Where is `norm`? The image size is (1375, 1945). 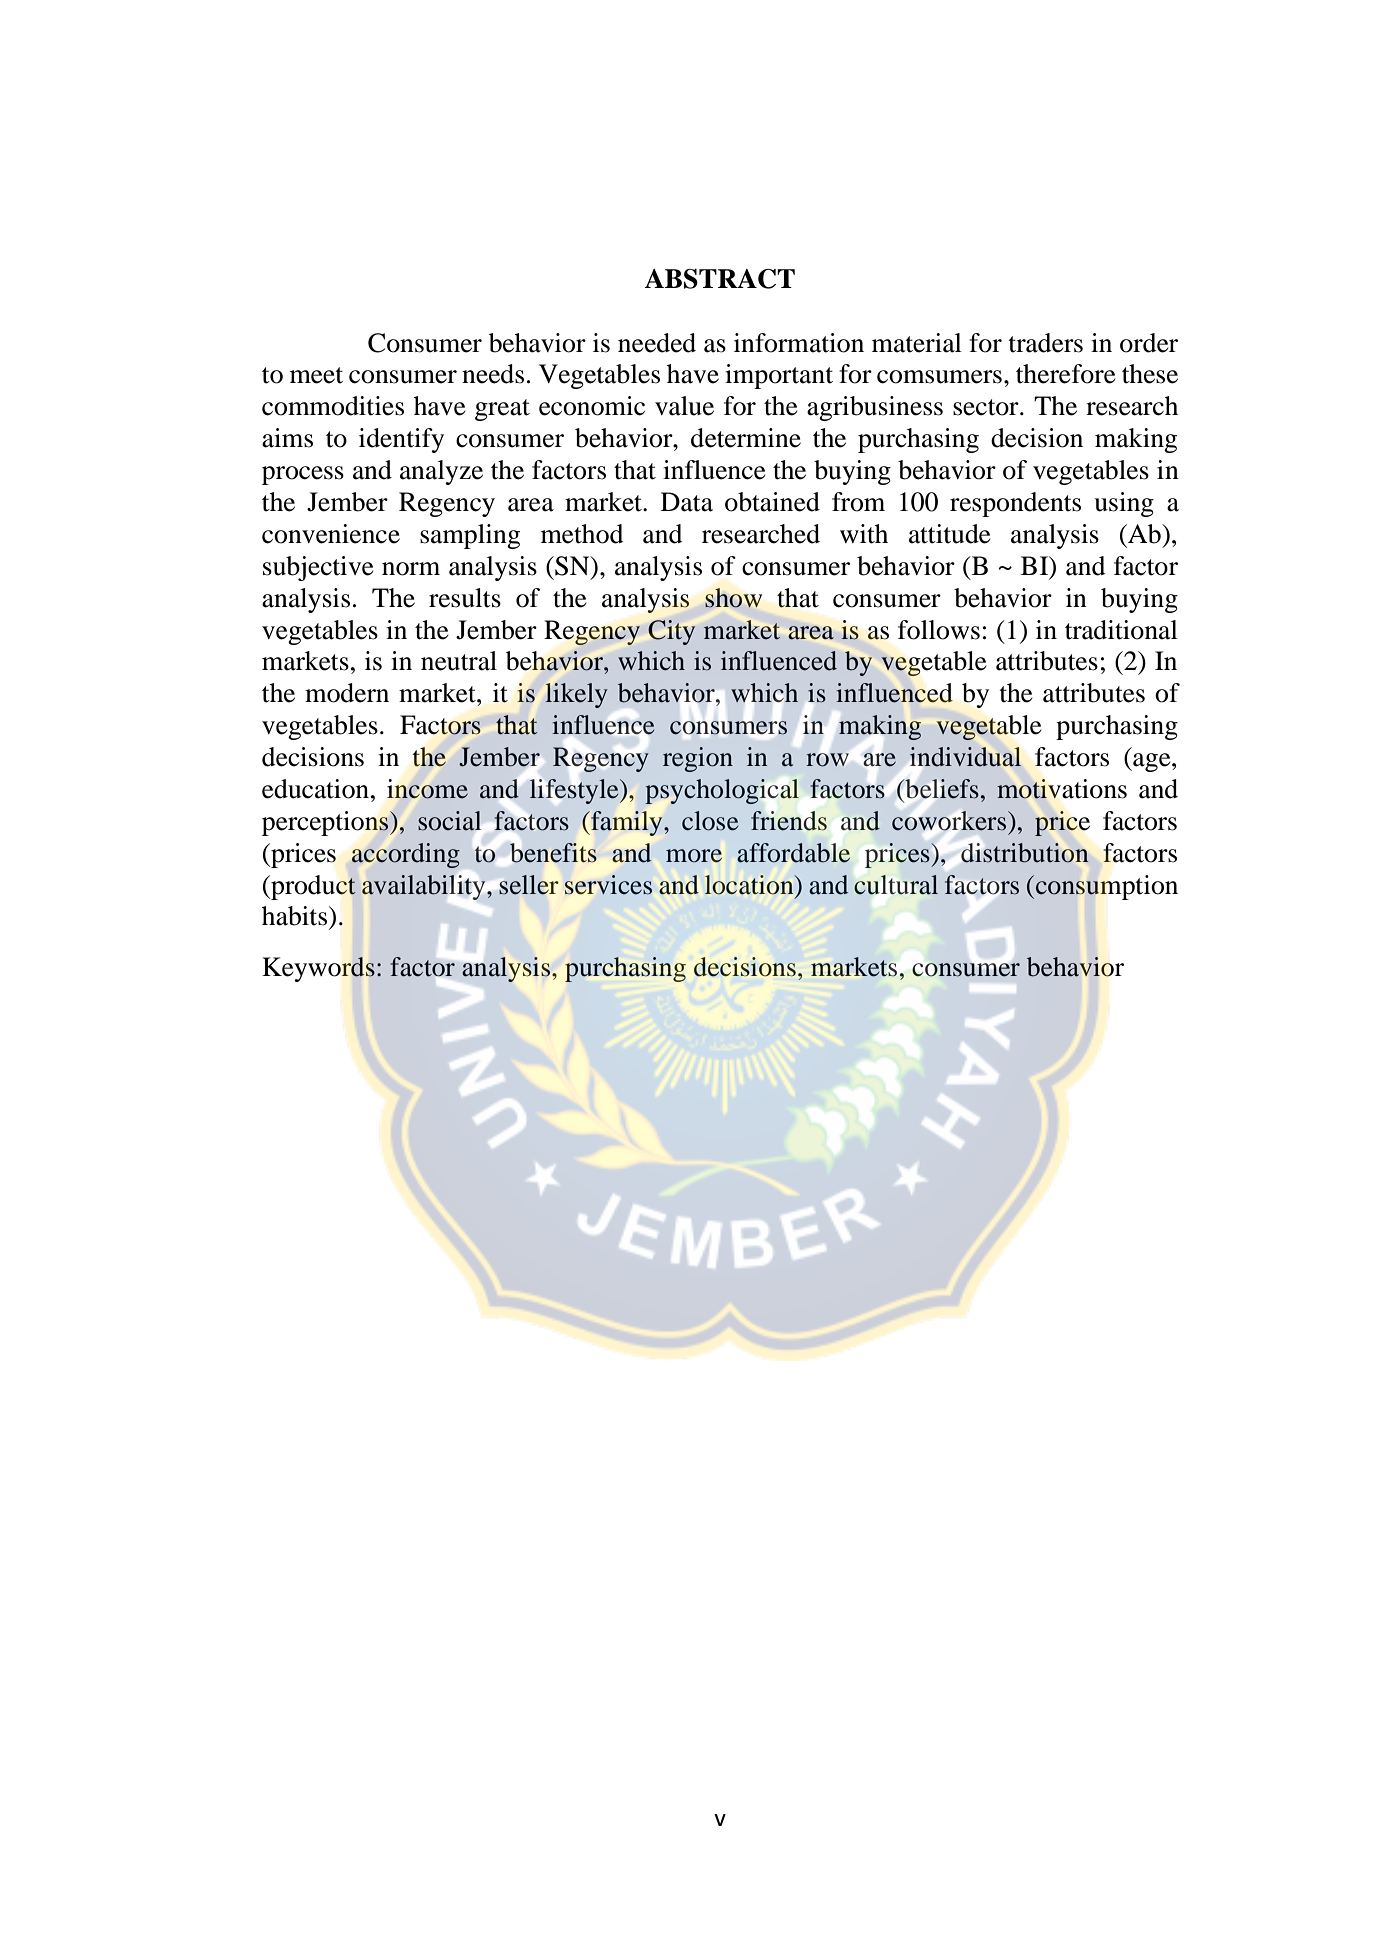 norm is located at coordinates (411, 569).
